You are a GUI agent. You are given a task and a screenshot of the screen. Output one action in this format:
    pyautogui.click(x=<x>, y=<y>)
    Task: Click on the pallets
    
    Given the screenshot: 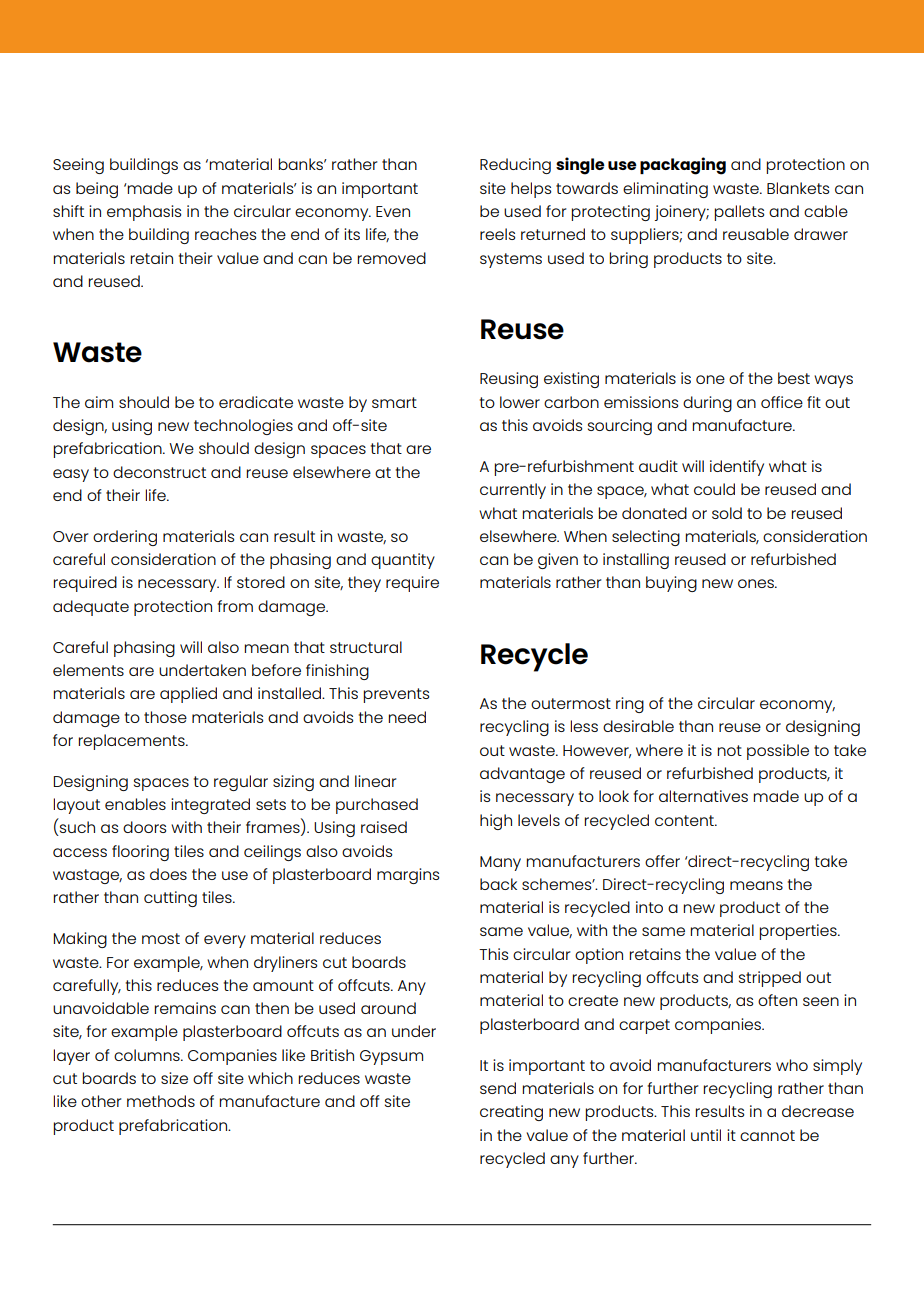 What is the action you would take?
    pyautogui.click(x=739, y=213)
